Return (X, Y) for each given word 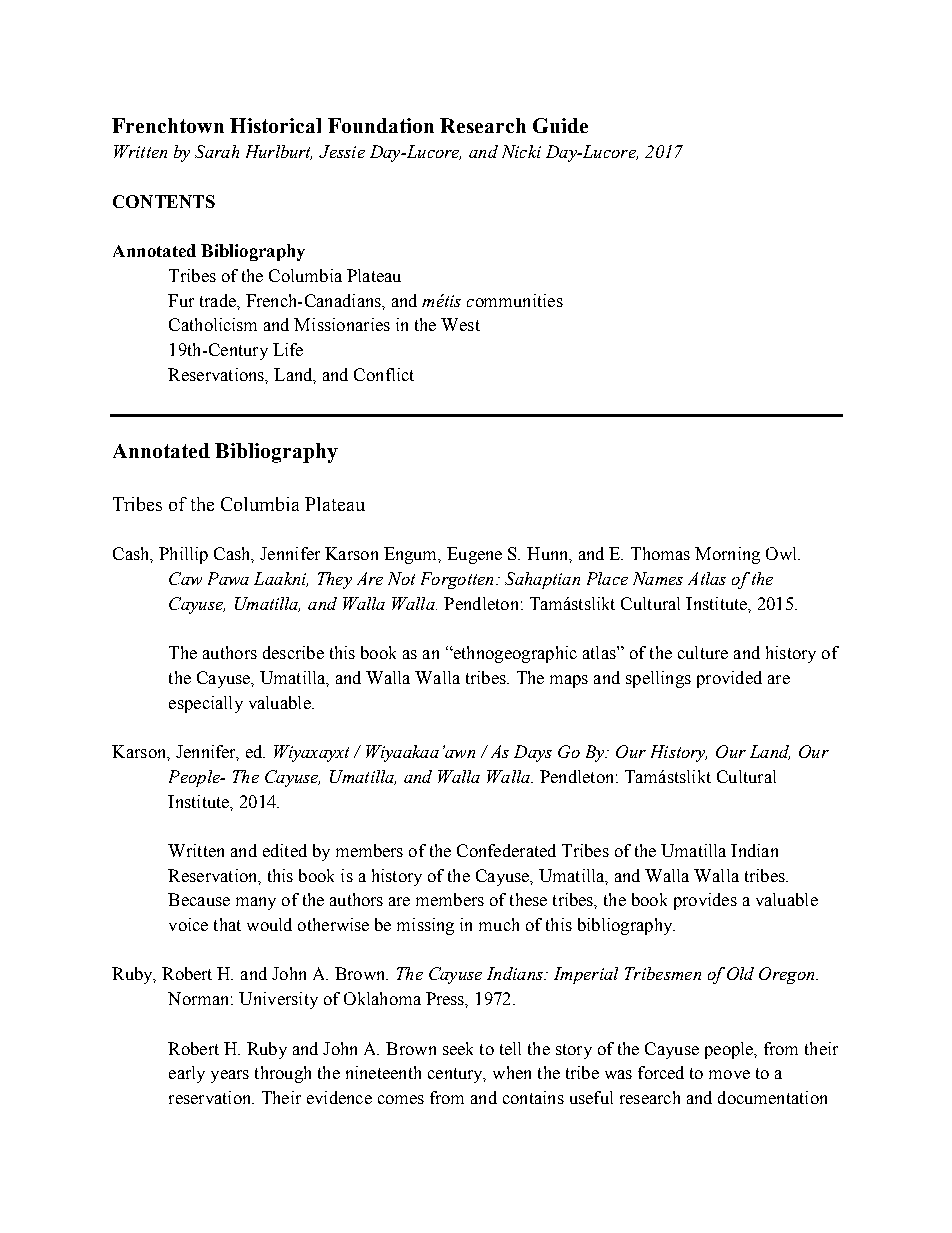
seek (458, 1048)
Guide (560, 125)
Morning (727, 555)
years (230, 1076)
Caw (185, 578)
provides (705, 901)
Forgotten (457, 580)
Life (288, 349)
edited (285, 850)
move (729, 1074)
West (460, 324)
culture (703, 652)
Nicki (521, 151)
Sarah (217, 151)
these (528, 899)
